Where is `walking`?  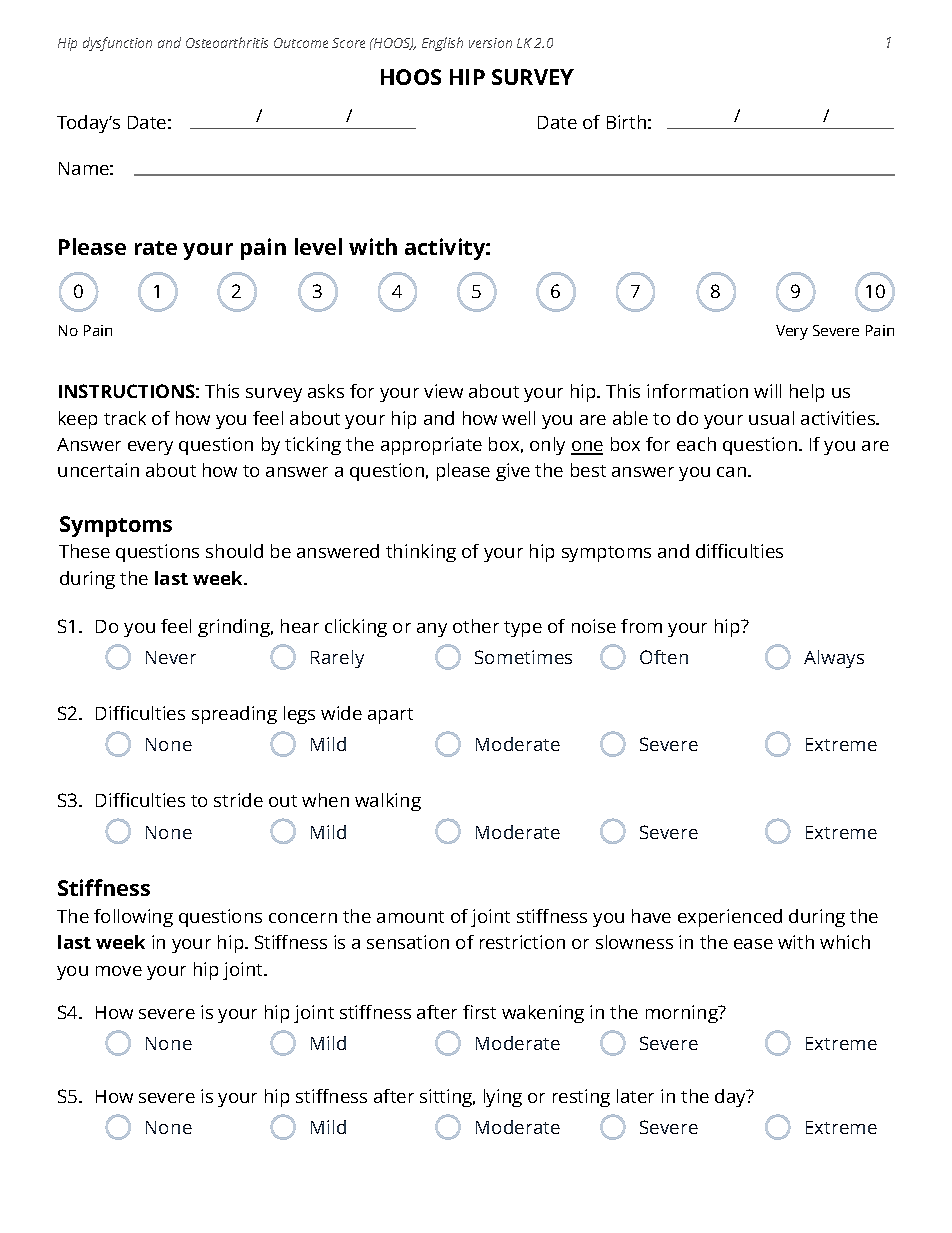
walking is located at coordinates (388, 802).
